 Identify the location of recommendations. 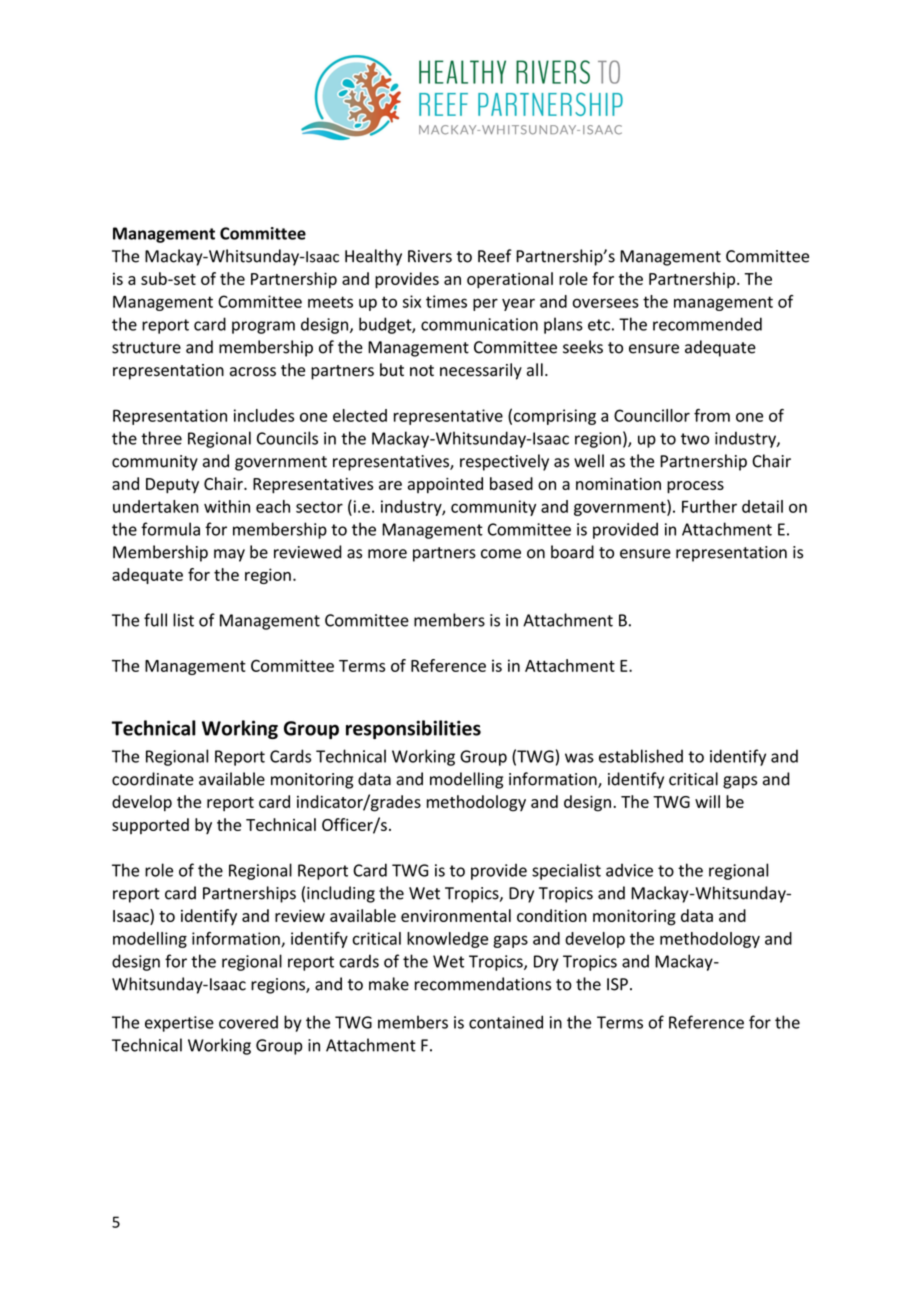
(483, 984).
